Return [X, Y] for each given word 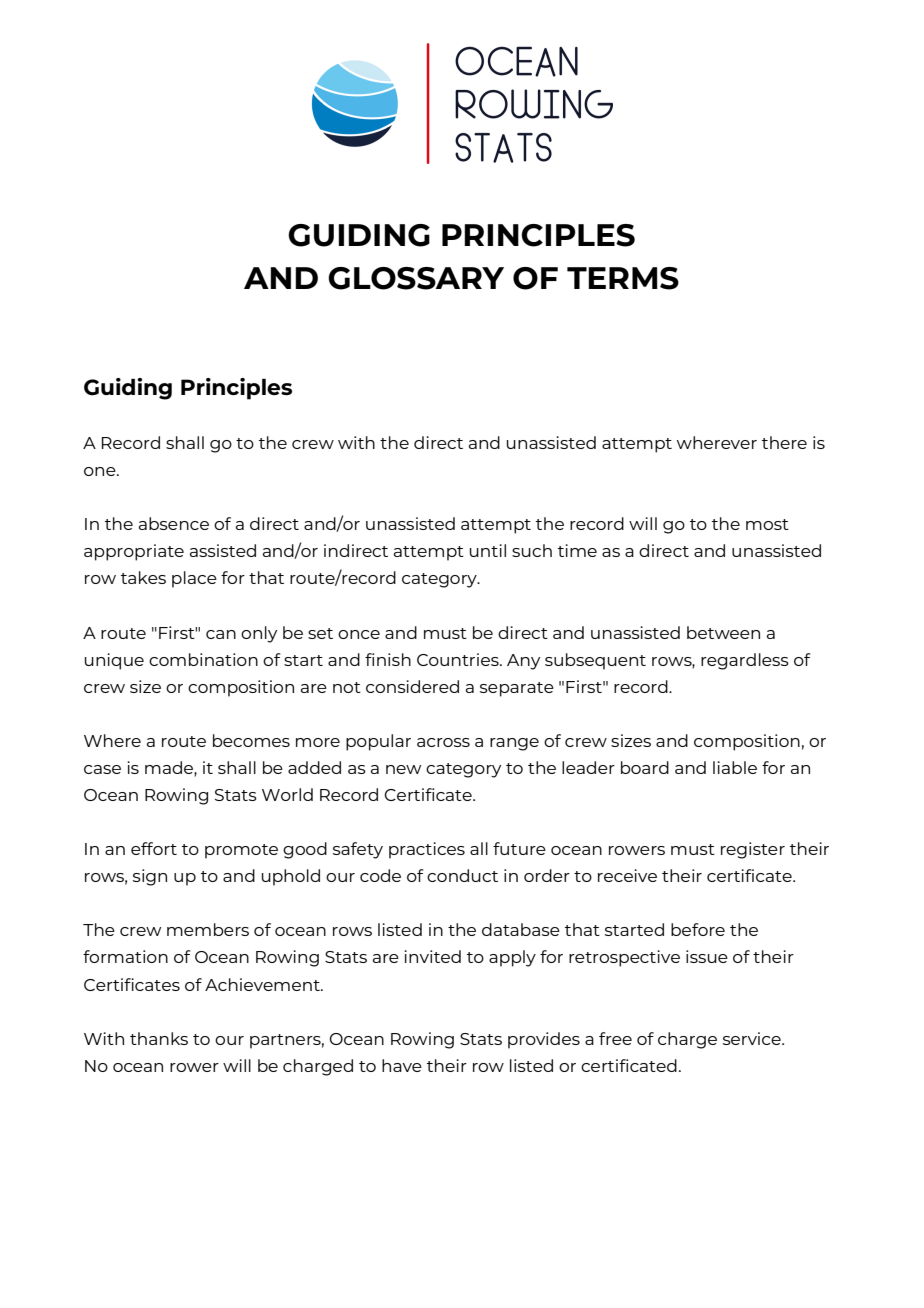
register [753, 850]
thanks [159, 1038]
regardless [745, 661]
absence [174, 523]
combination [203, 659]
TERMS [623, 278]
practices [427, 850]
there [784, 442]
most [767, 524]
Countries [459, 659]
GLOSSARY [416, 278]
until [488, 550]
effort [154, 848]
